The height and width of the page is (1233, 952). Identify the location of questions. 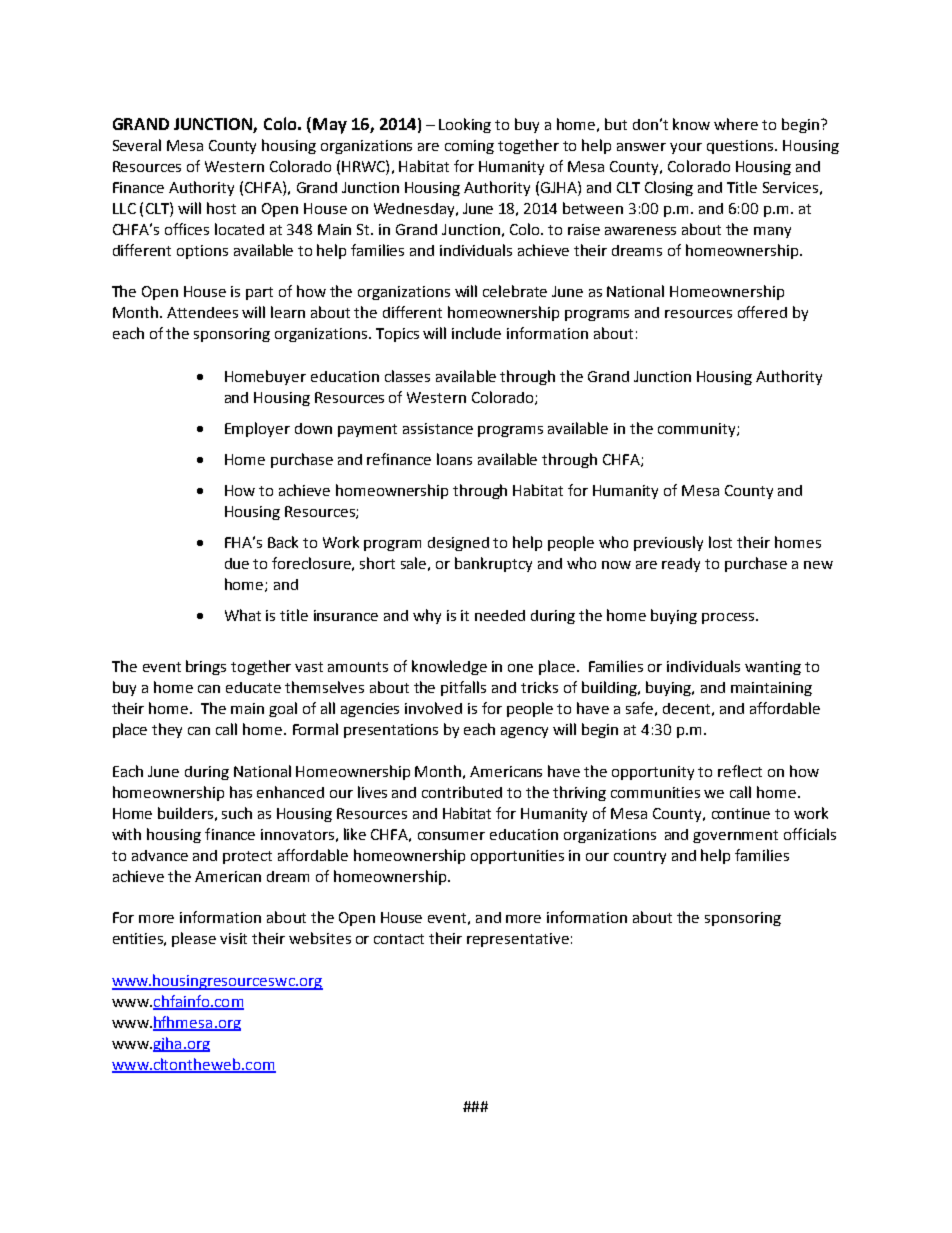
(741, 147).
